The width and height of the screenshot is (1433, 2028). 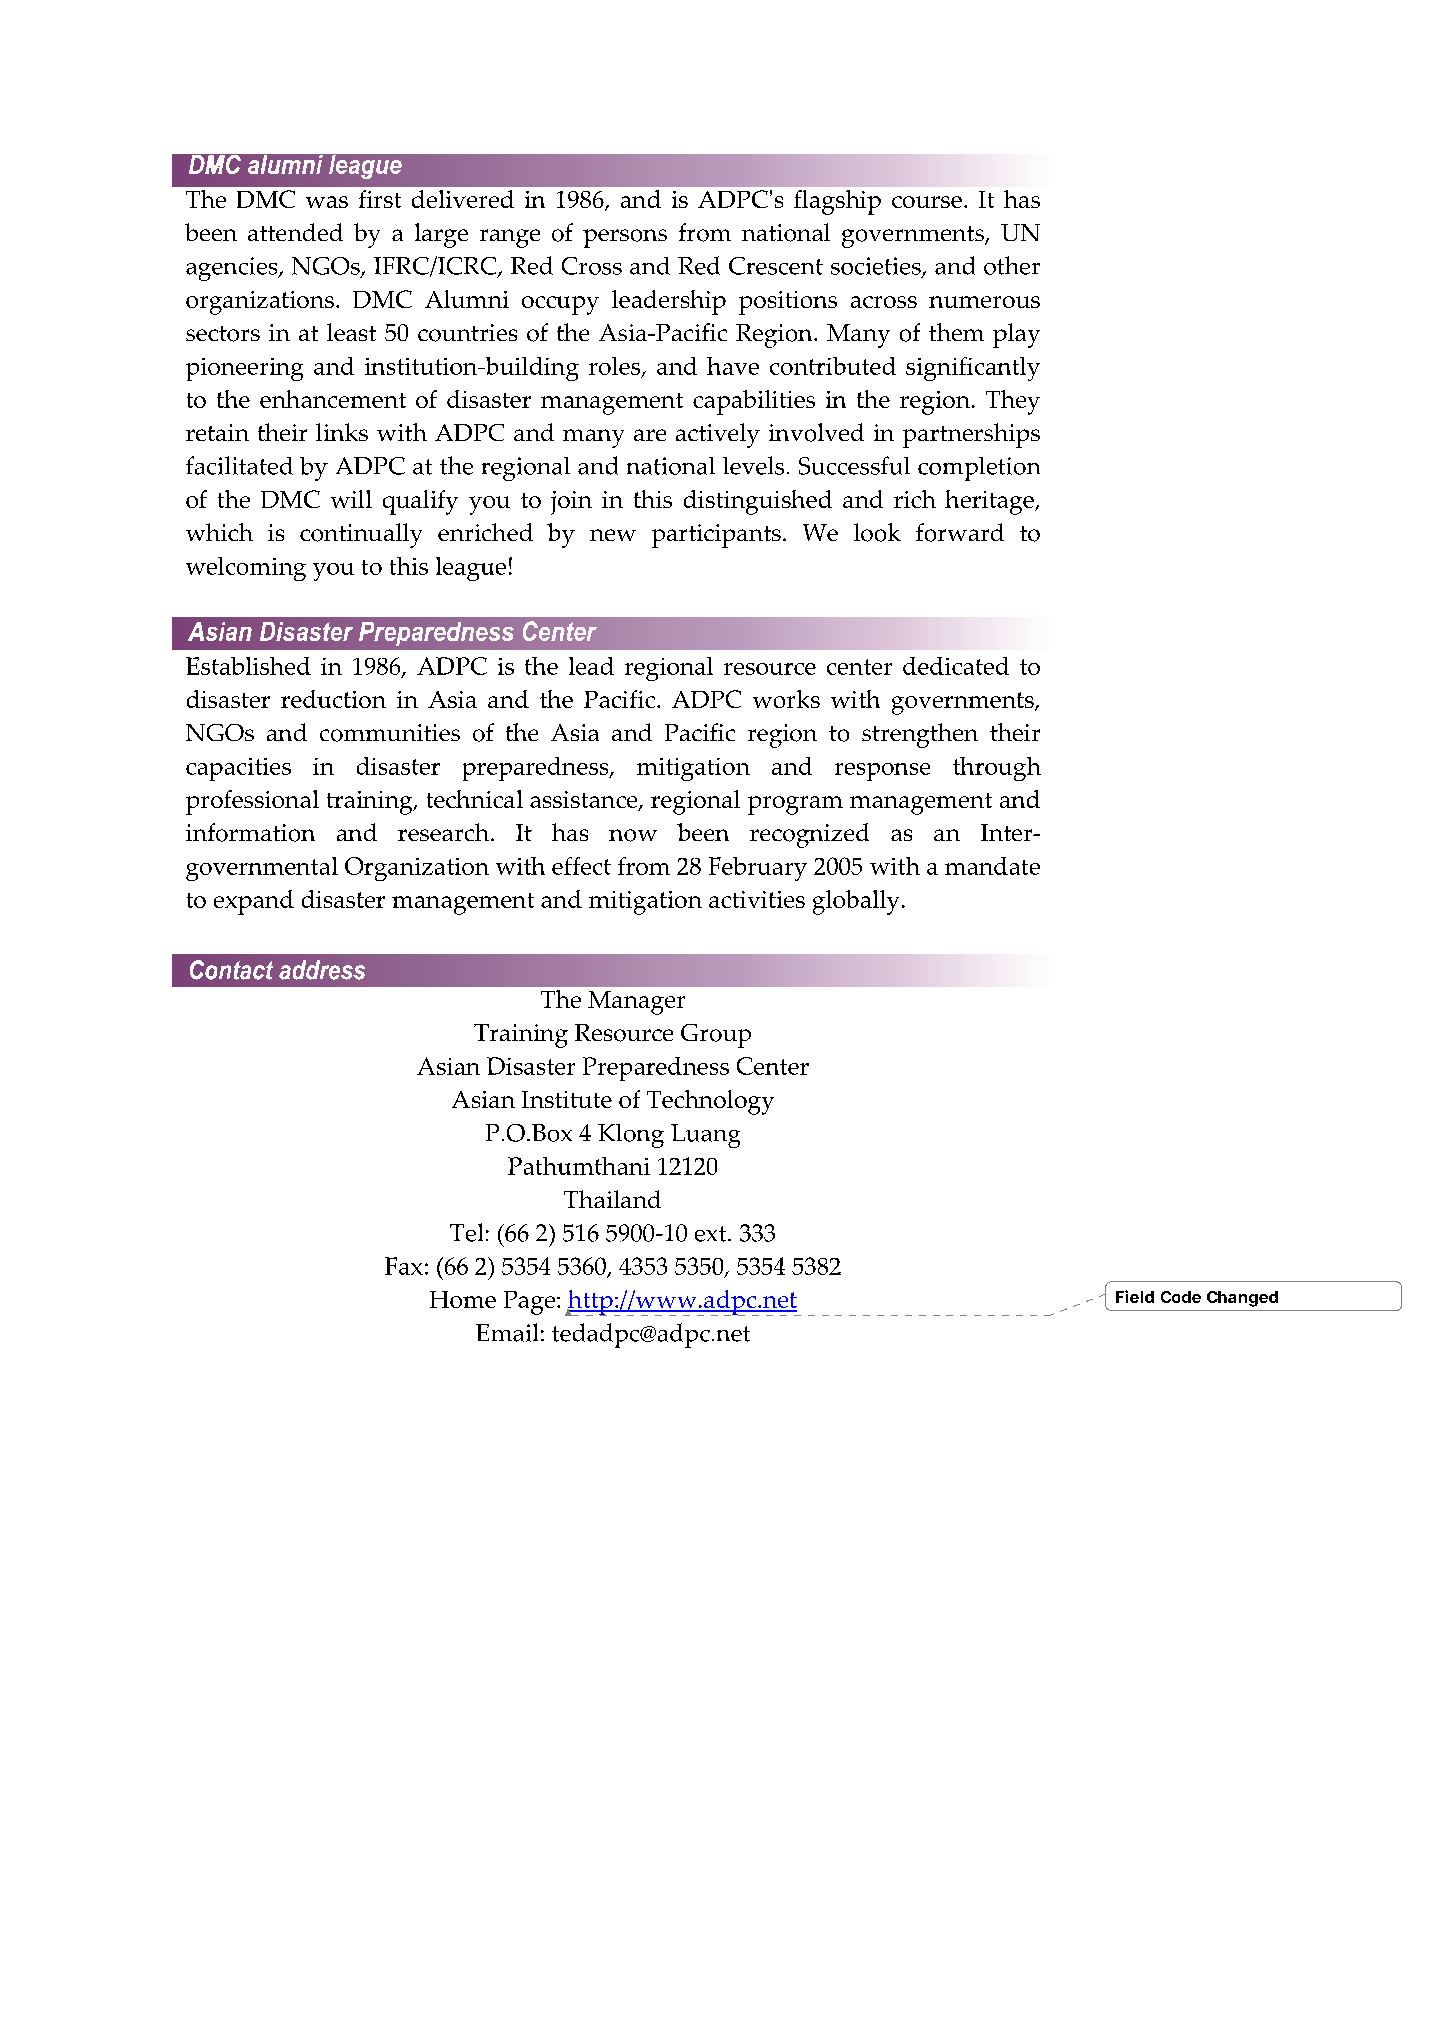 I want to click on will, so click(x=351, y=499).
